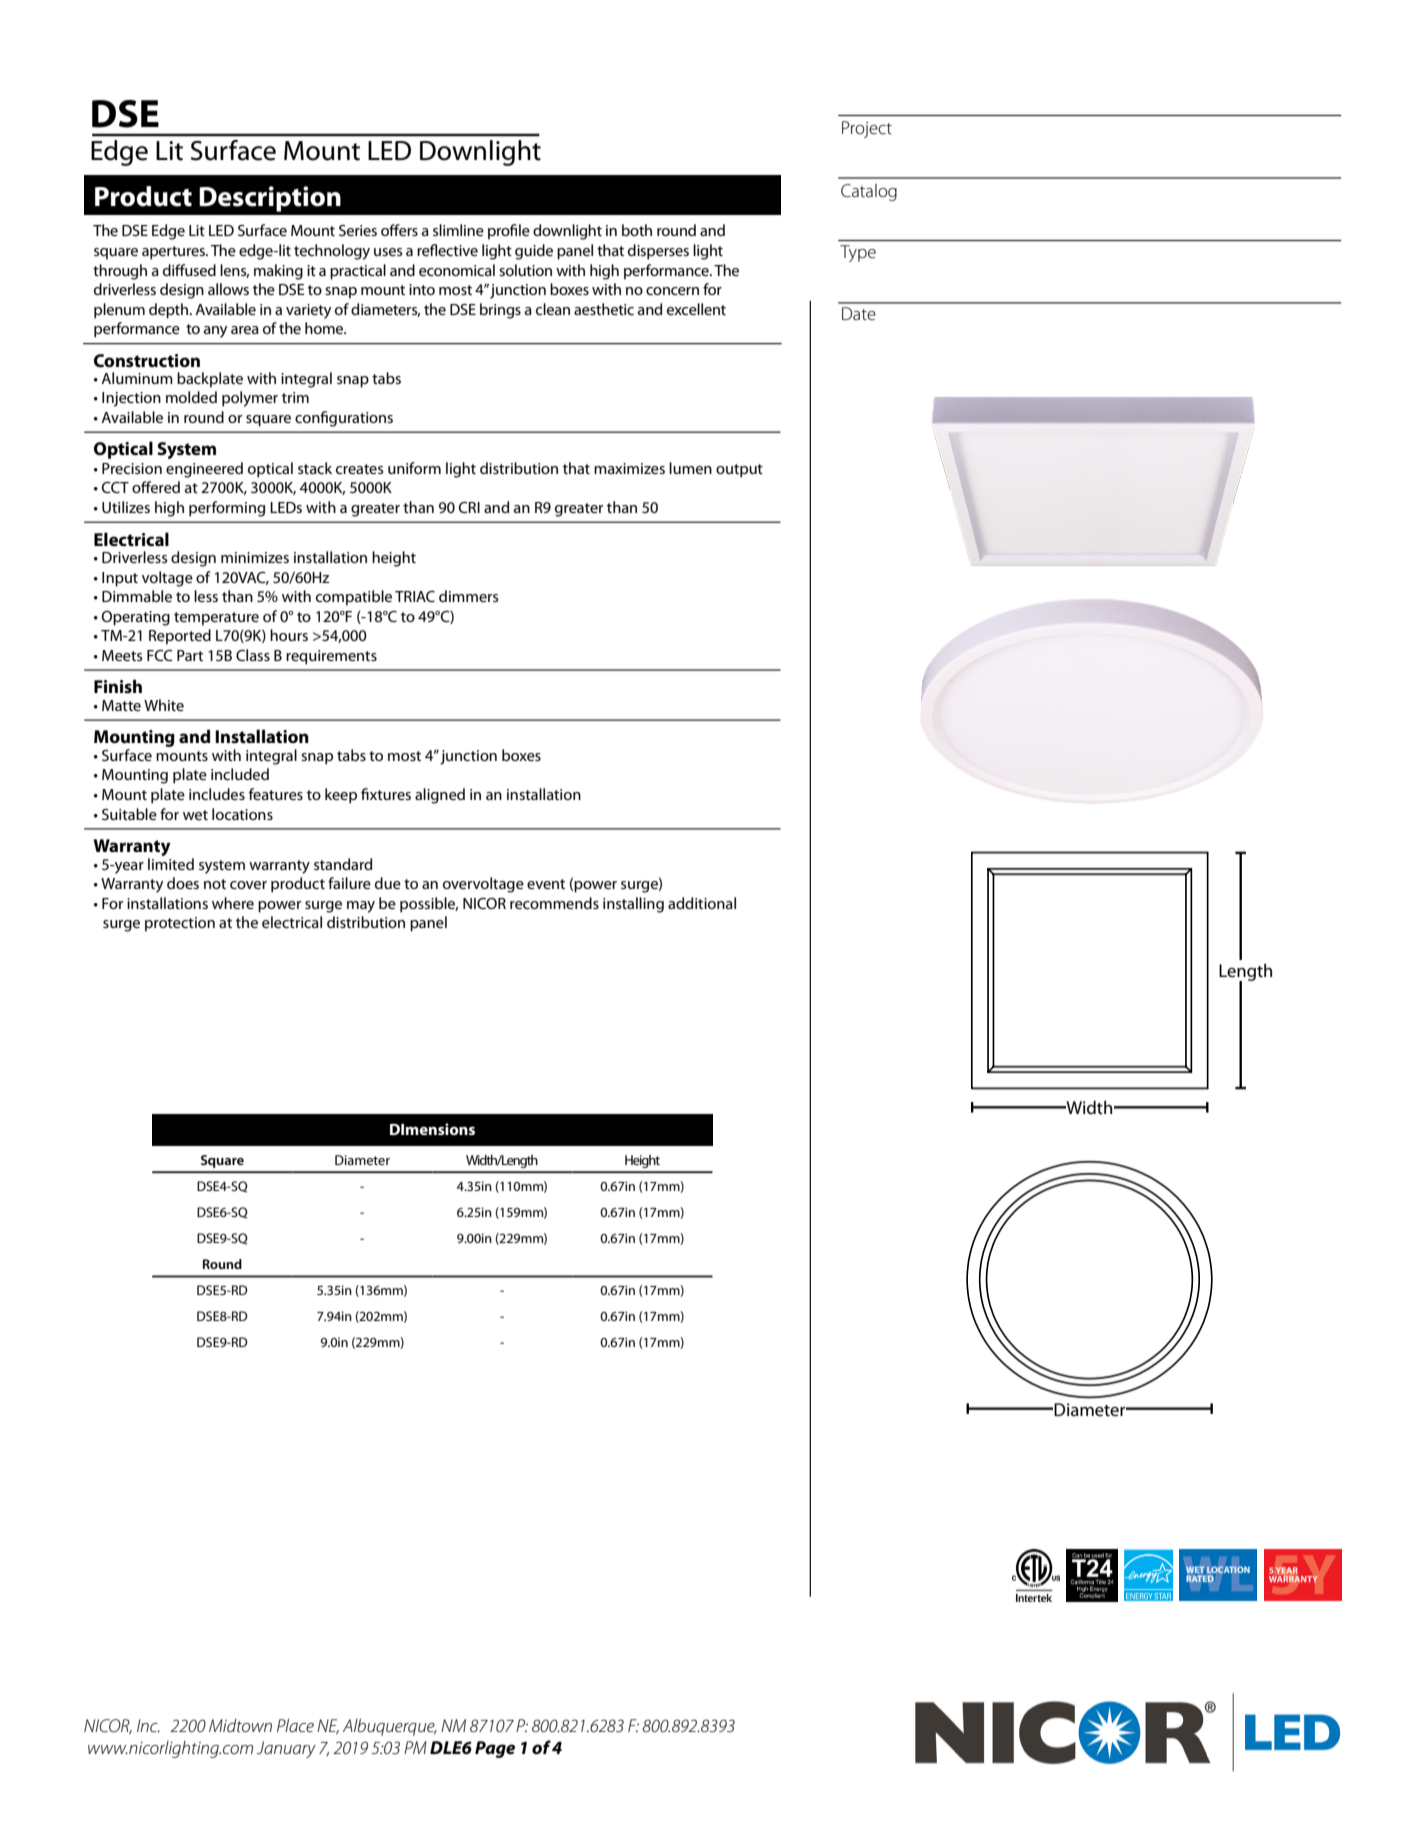 This document has height=1844, width=1425. What do you see at coordinates (233, 903) in the document?
I see `where` at bounding box center [233, 903].
